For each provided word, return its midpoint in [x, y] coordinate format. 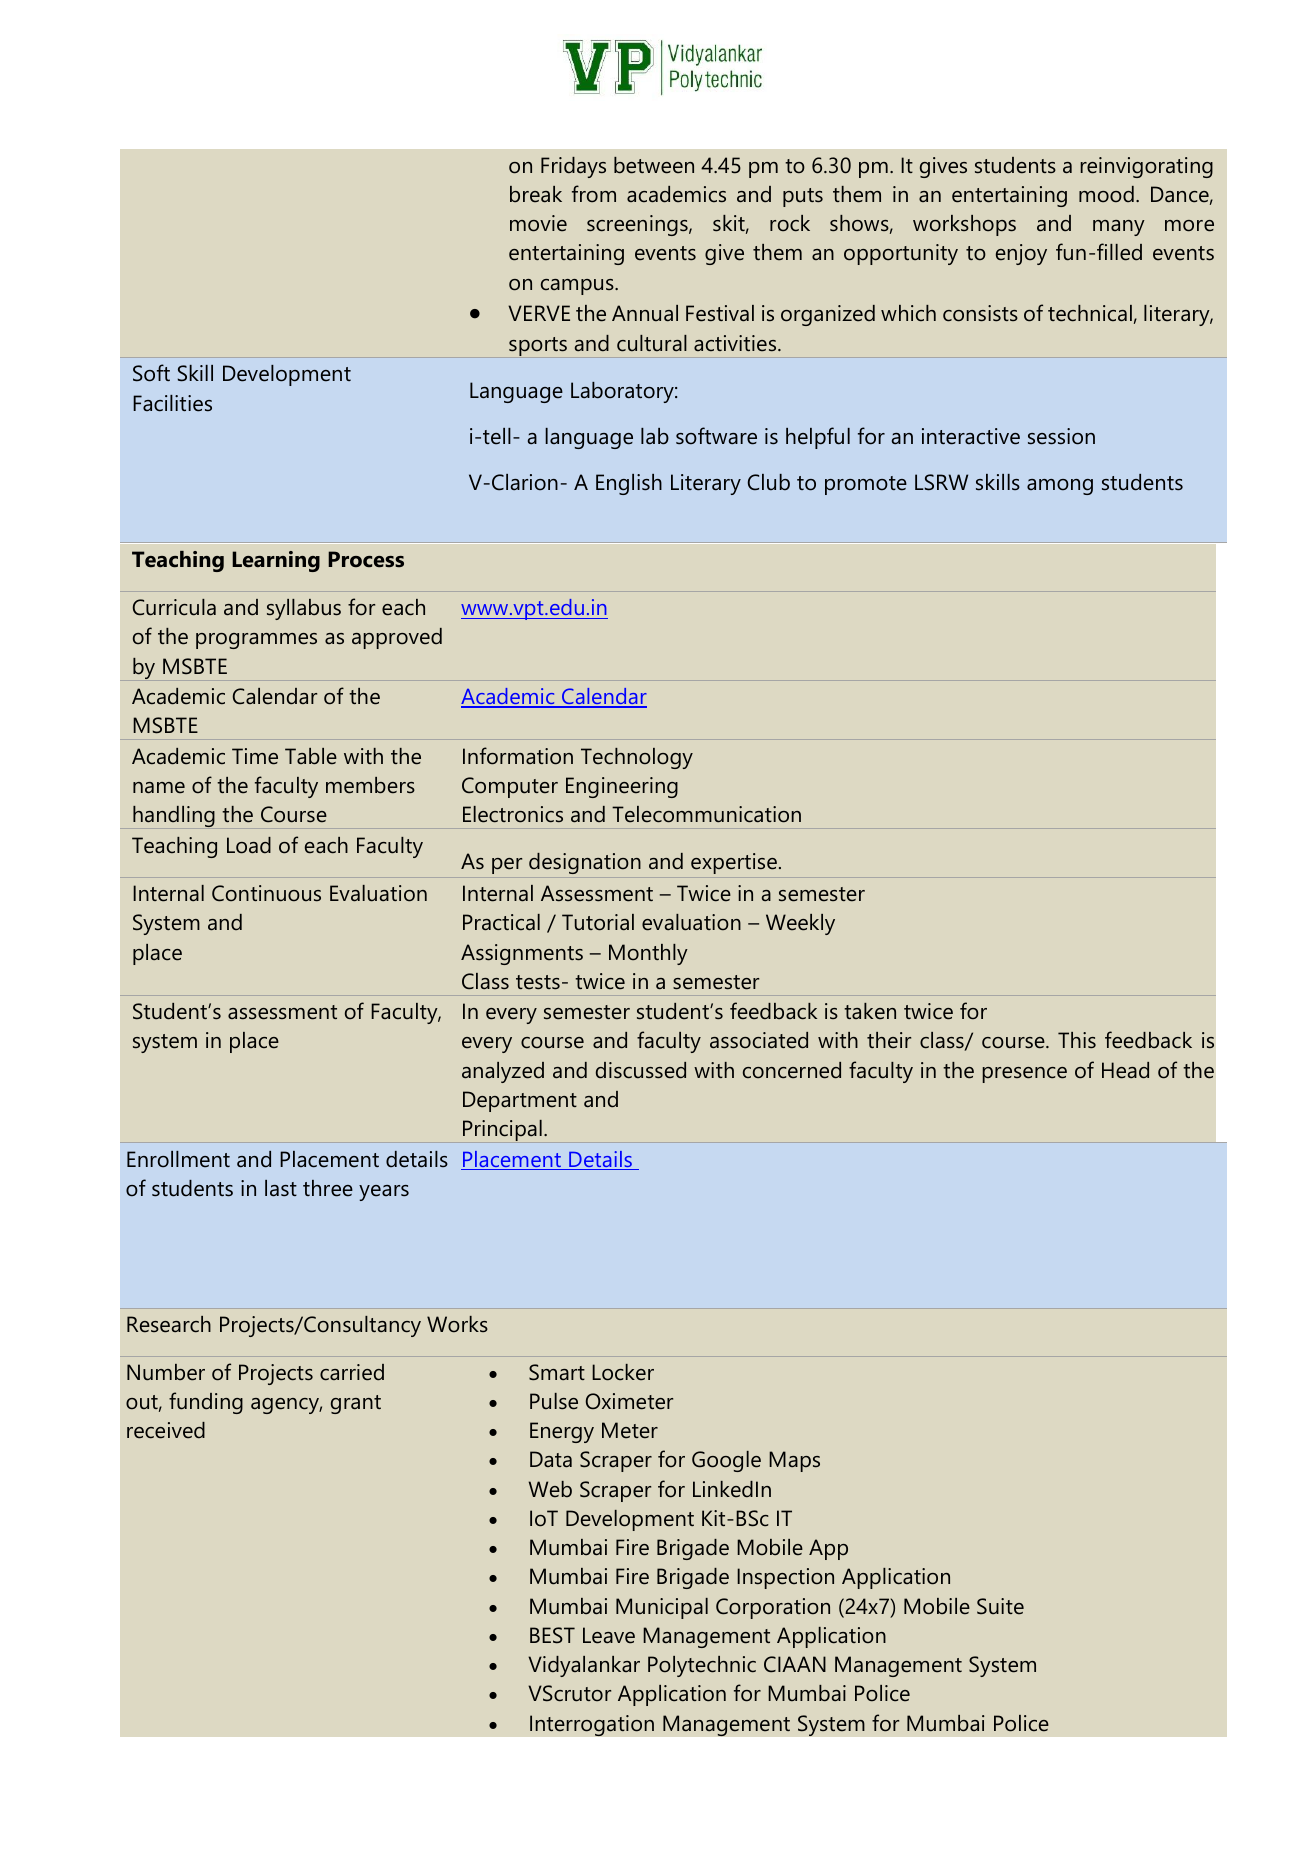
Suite [1000, 1606]
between [654, 165]
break [536, 194]
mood [1106, 194]
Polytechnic [702, 1666]
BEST [552, 1635]
